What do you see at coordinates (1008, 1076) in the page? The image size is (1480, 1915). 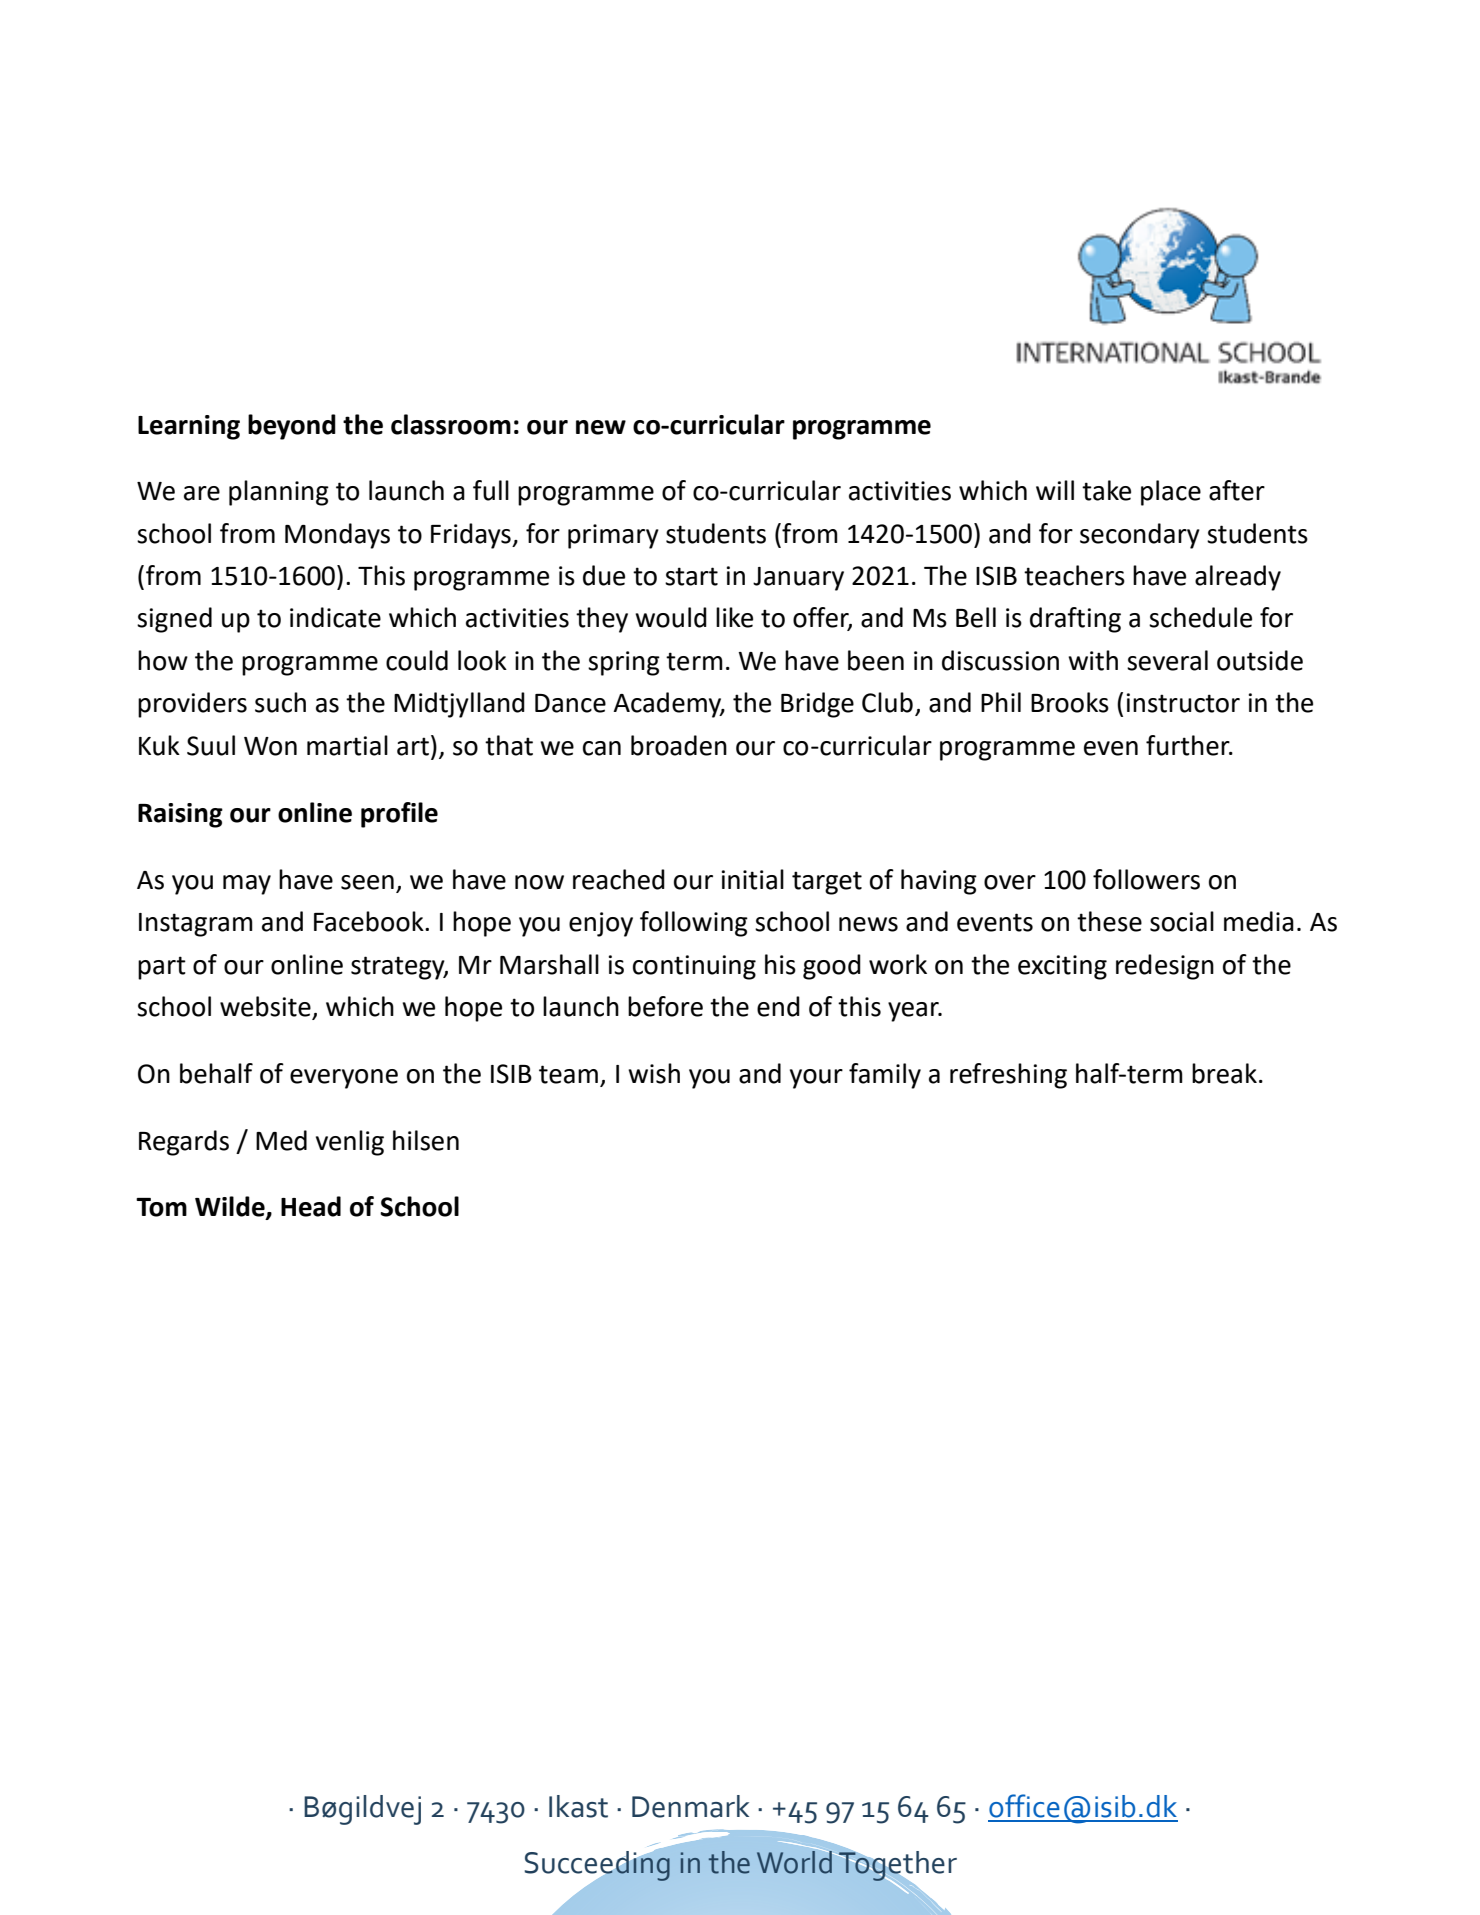 I see `refreshing` at bounding box center [1008, 1076].
